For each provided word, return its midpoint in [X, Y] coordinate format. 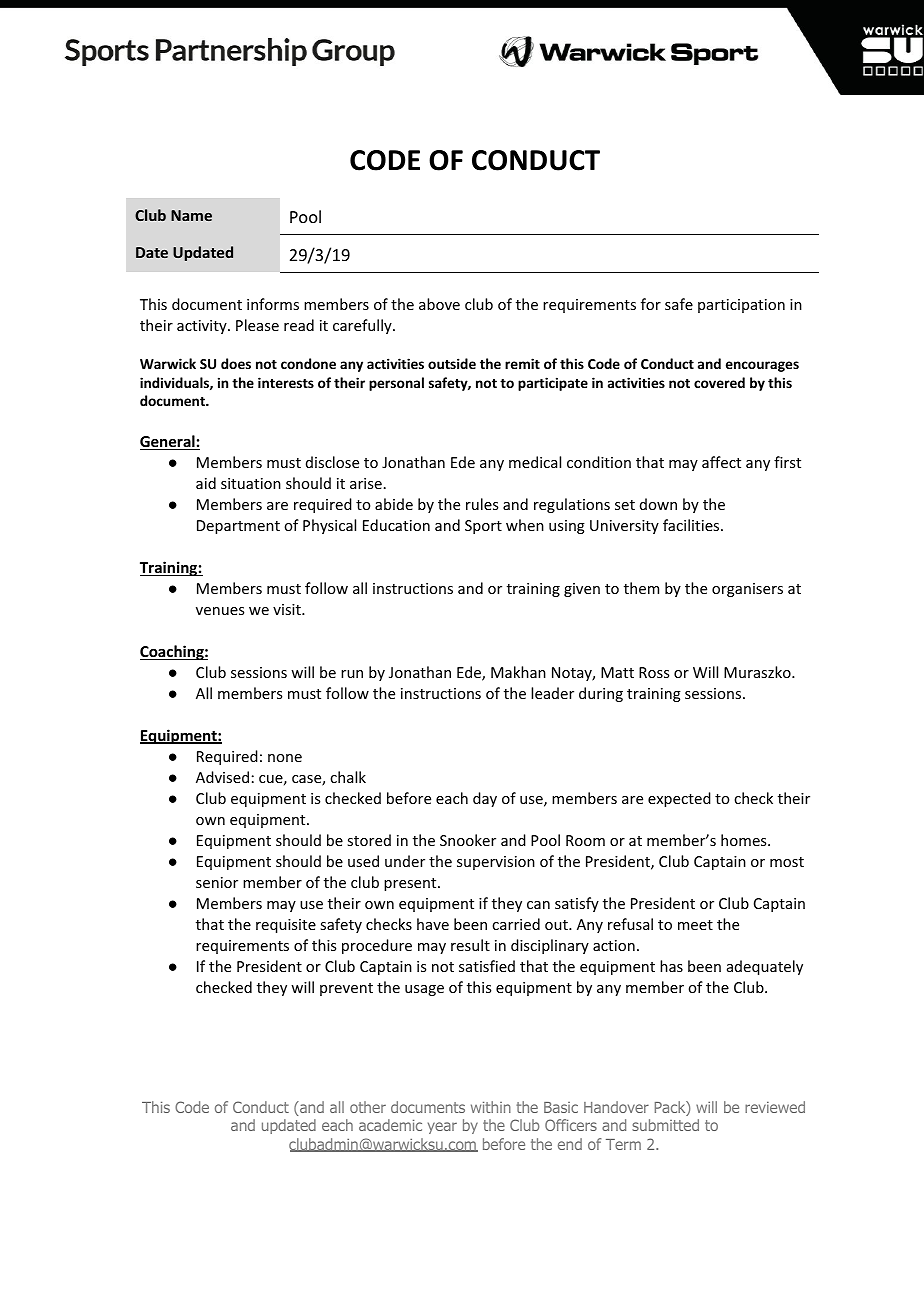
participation [741, 306]
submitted [665, 1125]
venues [220, 611]
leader [552, 693]
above [439, 304]
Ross [654, 672]
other [368, 1107]
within [491, 1107]
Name [191, 215]
